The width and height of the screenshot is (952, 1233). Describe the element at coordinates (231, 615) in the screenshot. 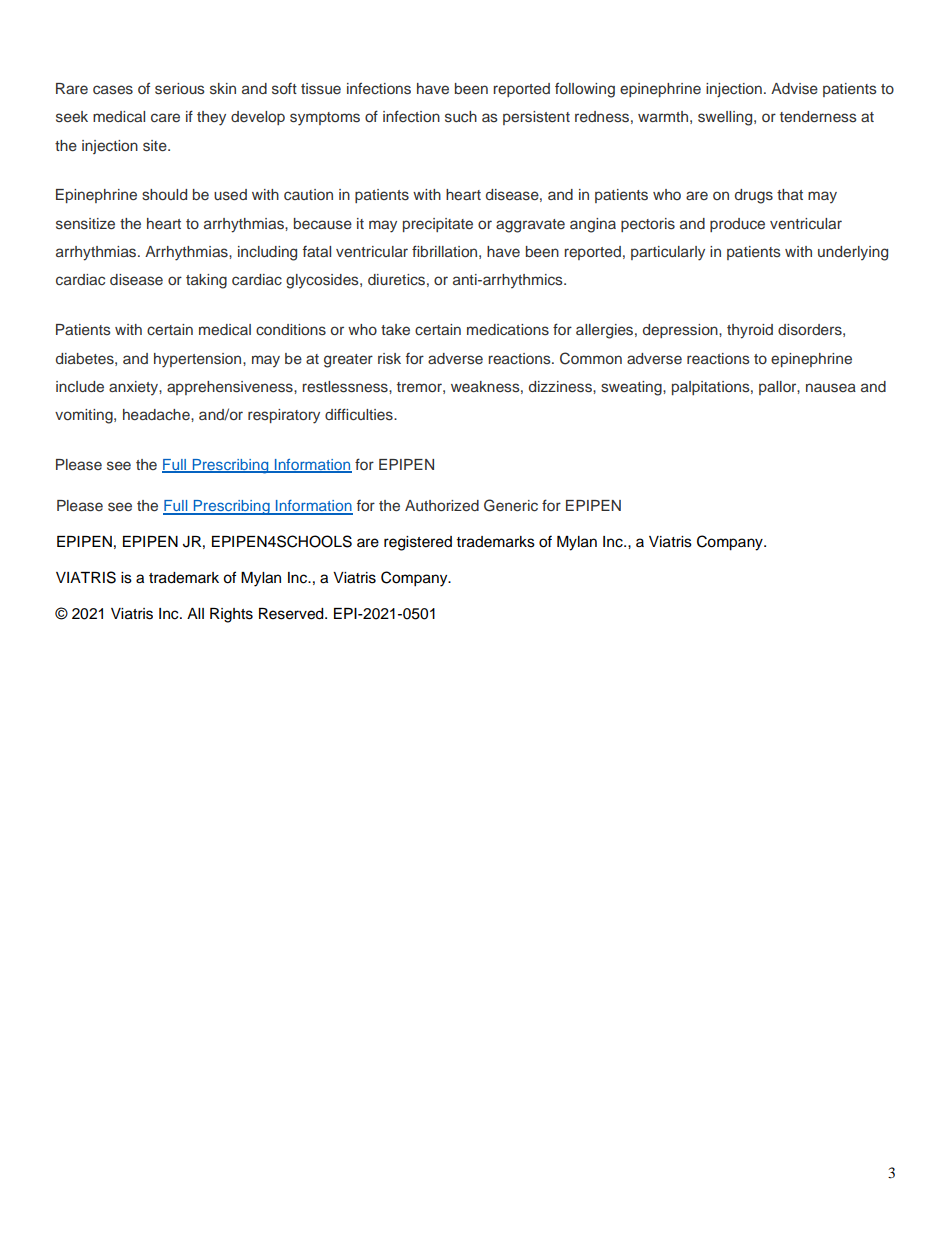

I see `Rights` at that location.
